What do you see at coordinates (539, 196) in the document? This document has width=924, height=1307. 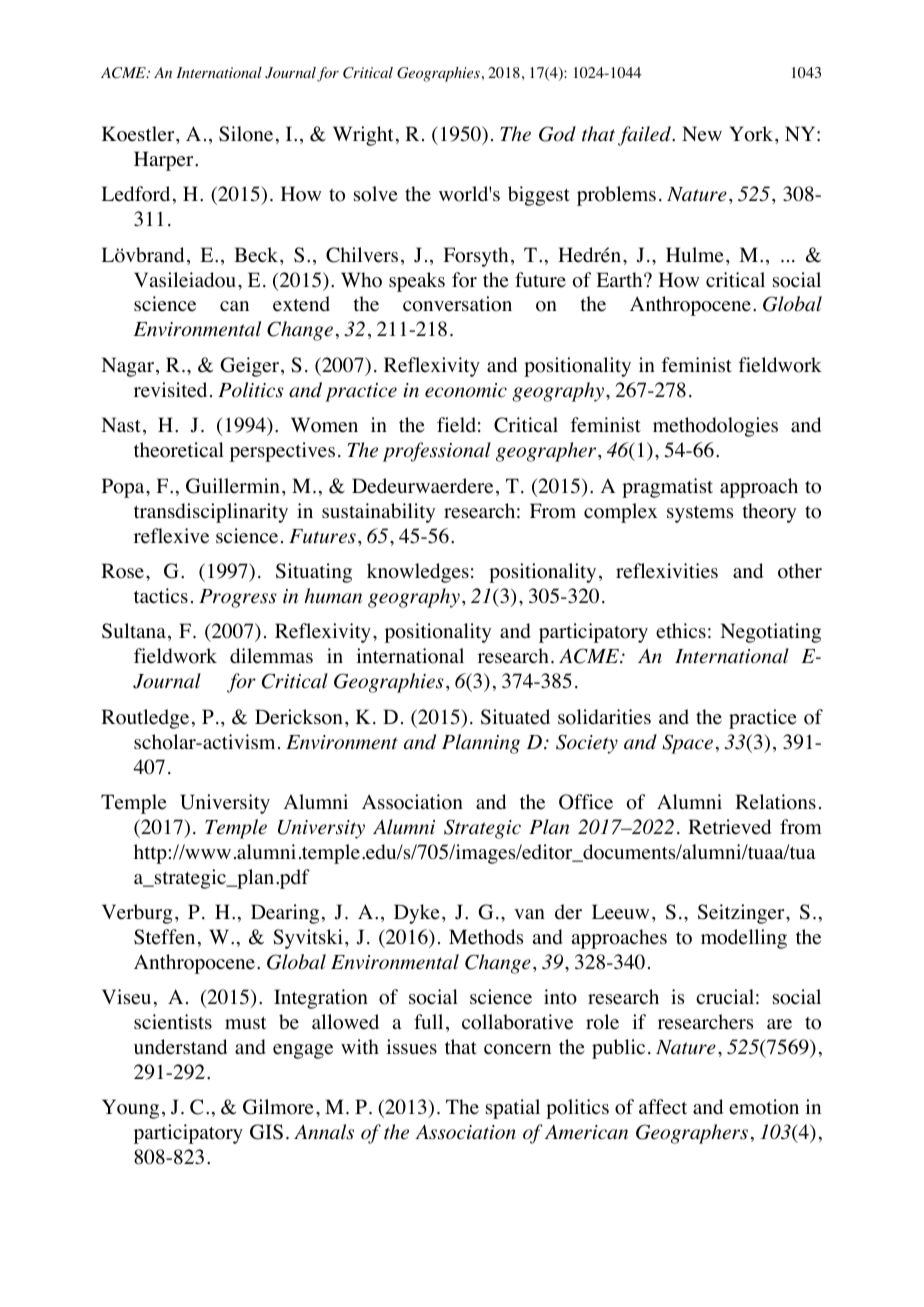 I see `biggest` at bounding box center [539, 196].
